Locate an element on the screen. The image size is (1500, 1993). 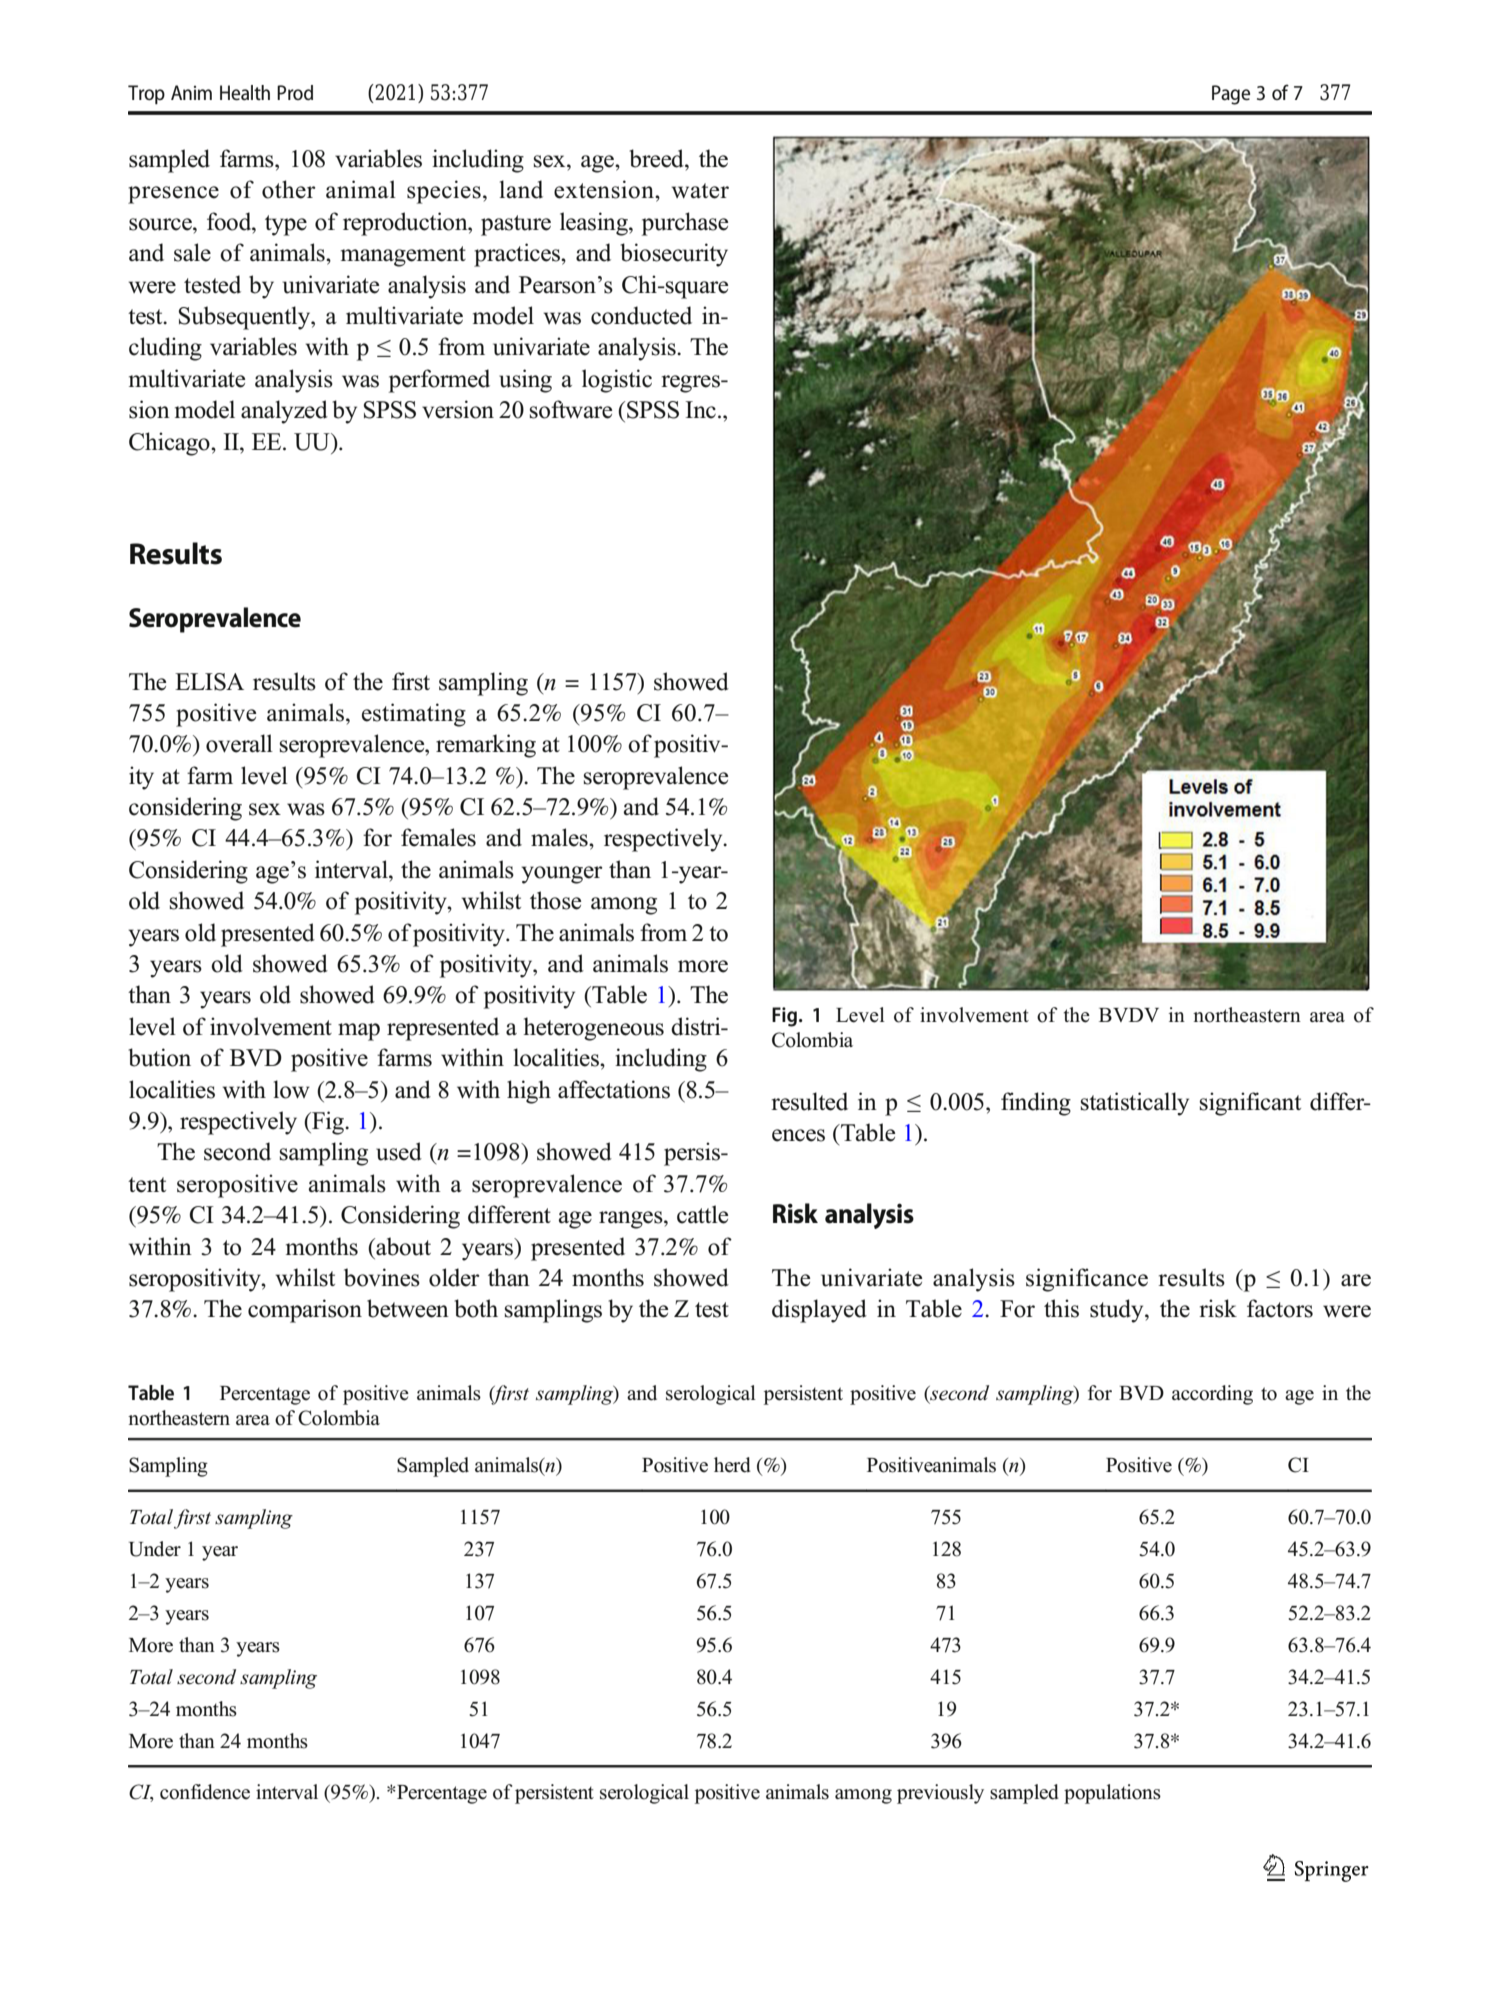
previously is located at coordinates (940, 1794).
